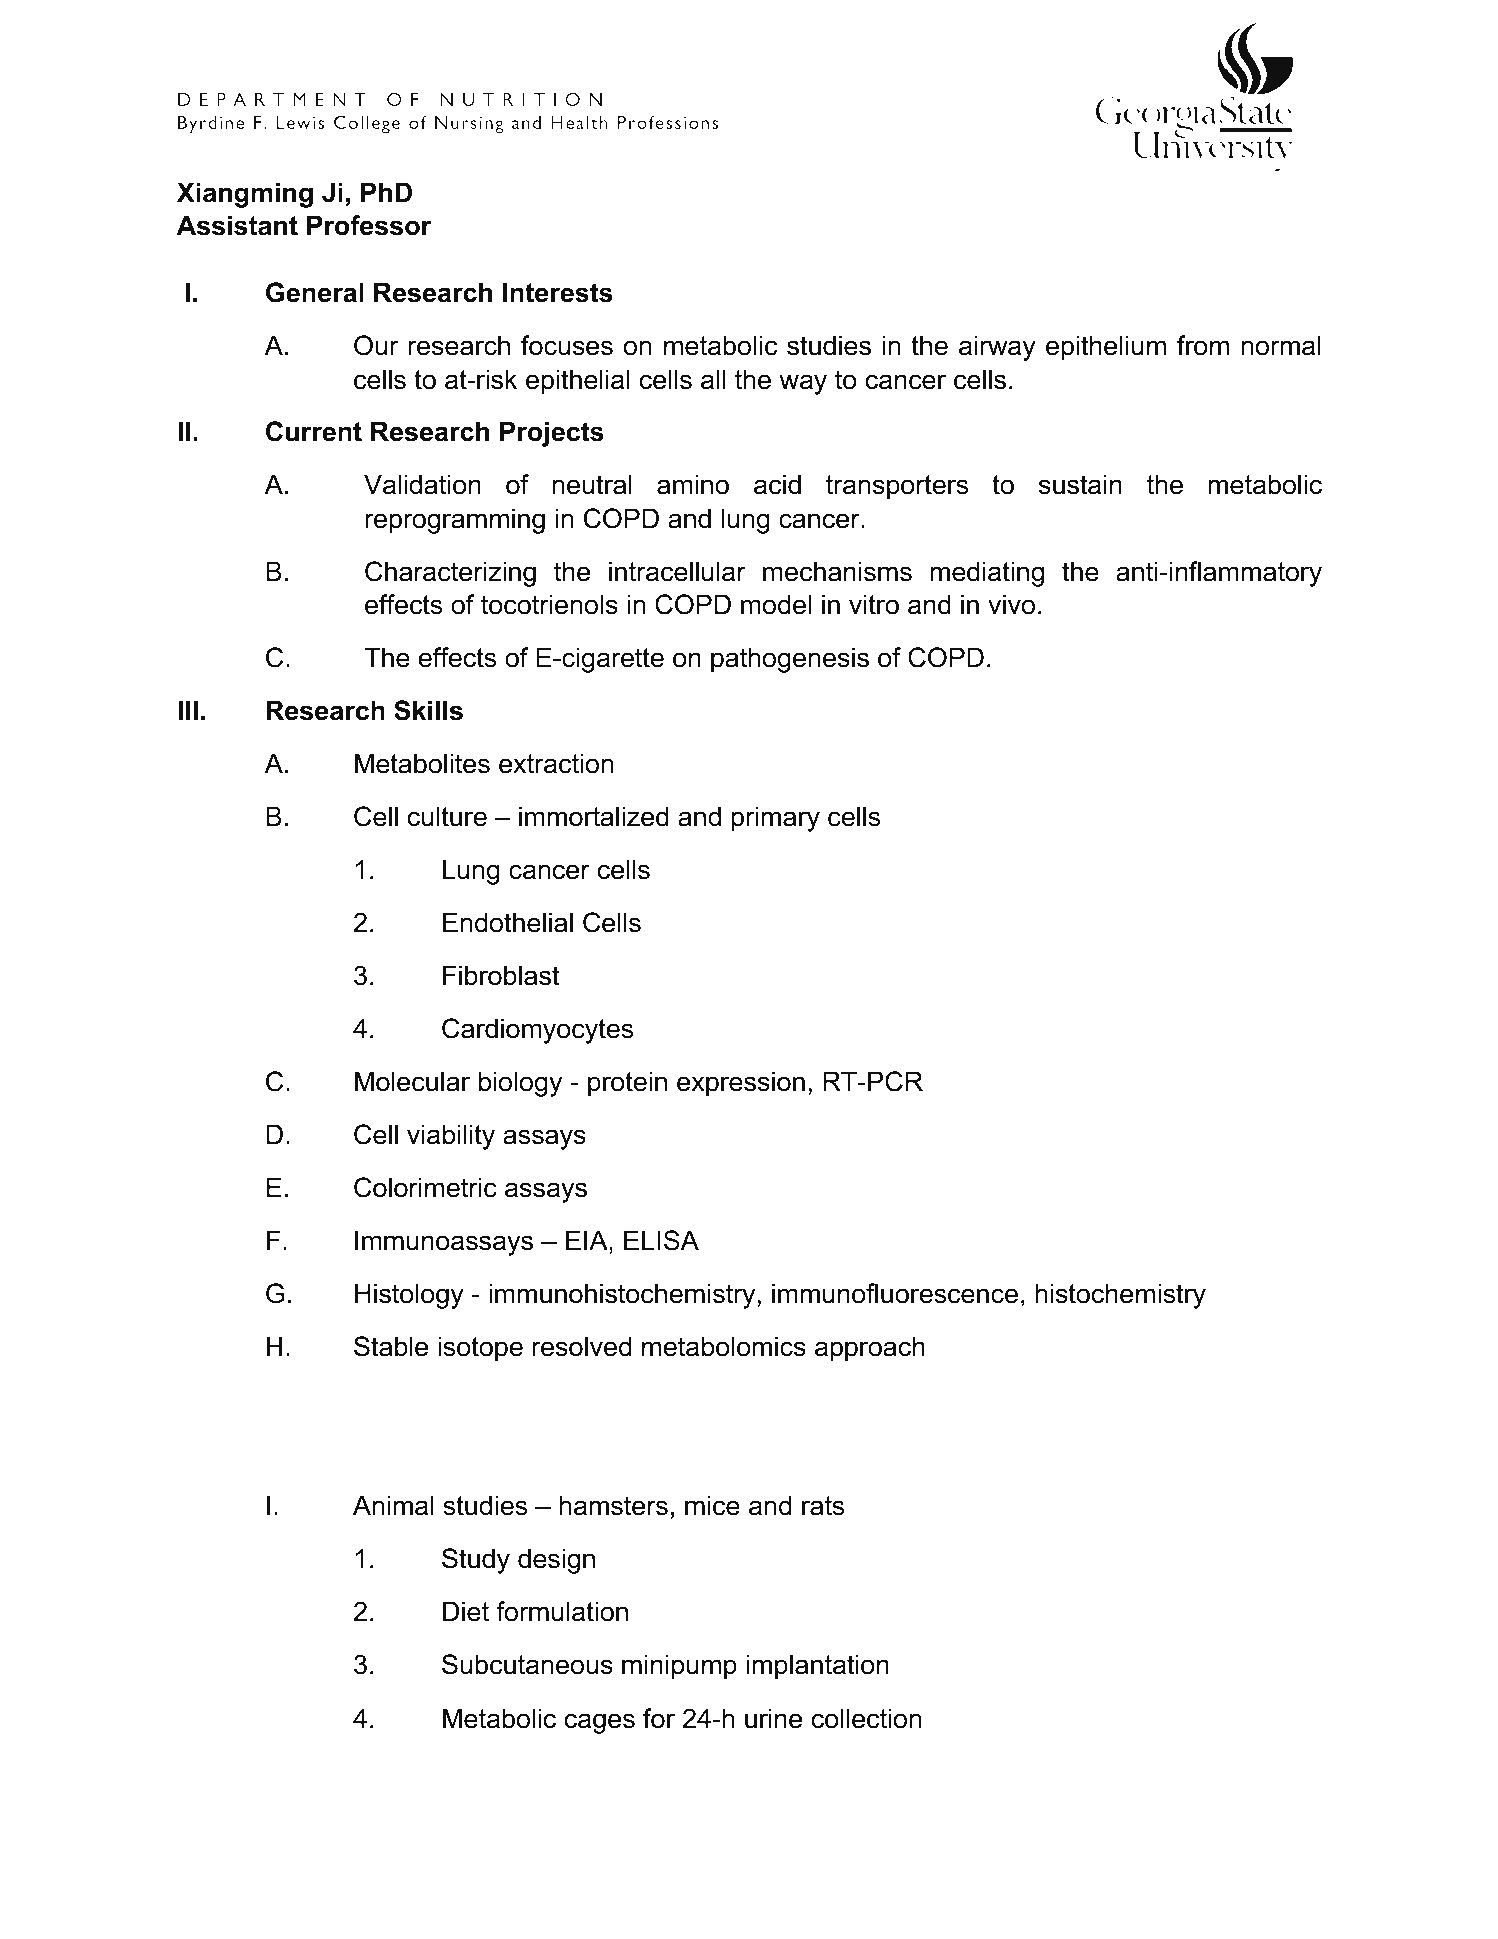  What do you see at coordinates (409, 1296) in the screenshot?
I see `Histology` at bounding box center [409, 1296].
